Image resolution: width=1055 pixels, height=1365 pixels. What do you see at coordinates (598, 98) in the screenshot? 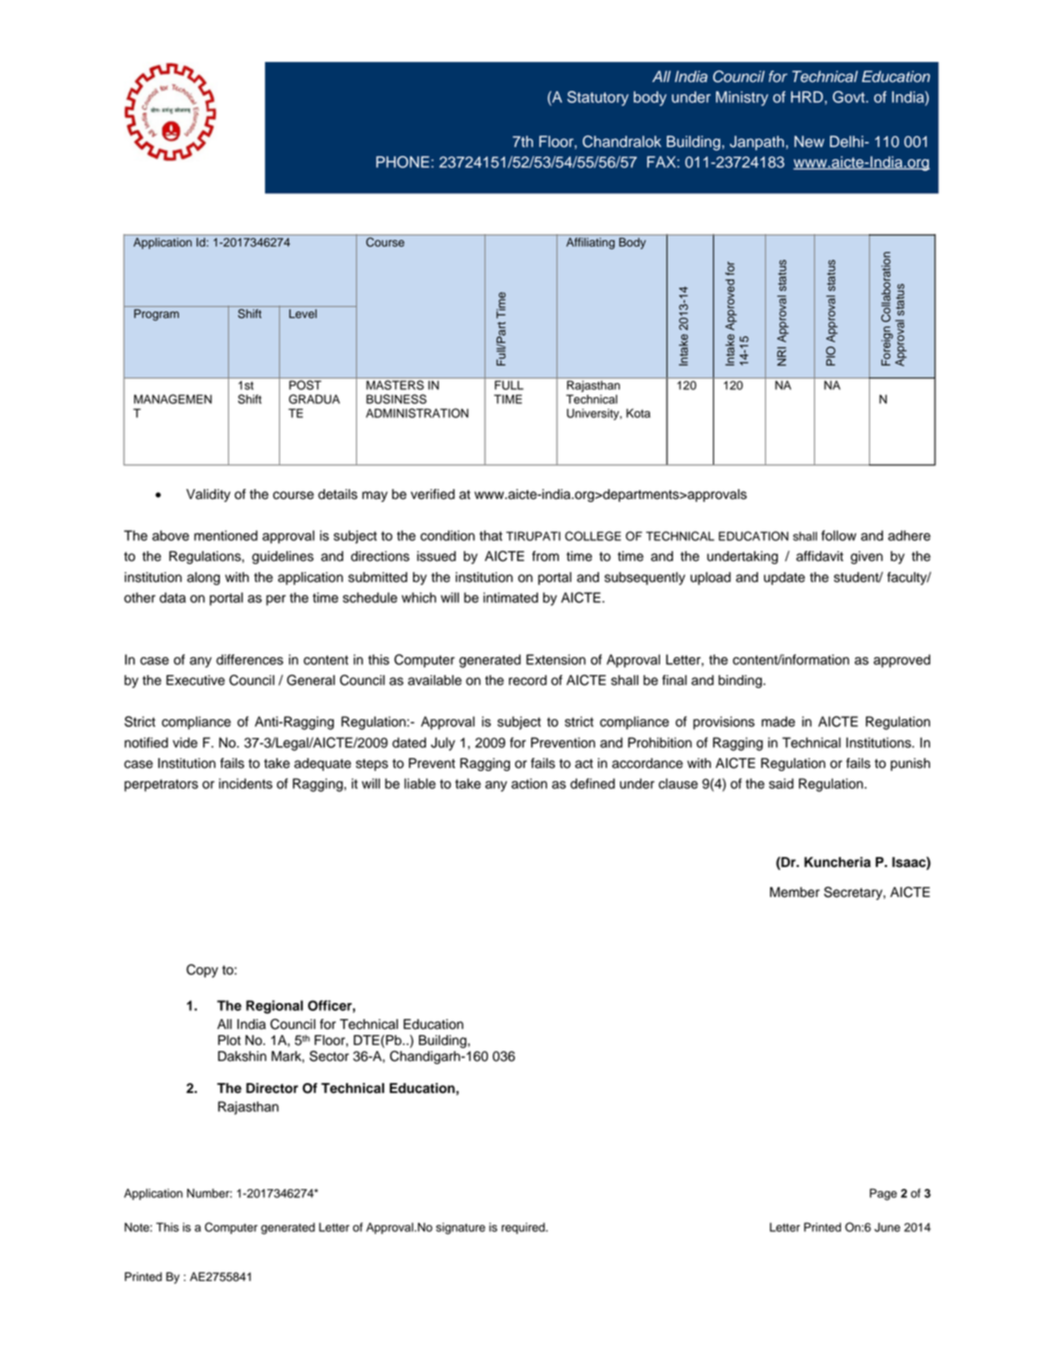
I see `Statutory` at bounding box center [598, 98].
